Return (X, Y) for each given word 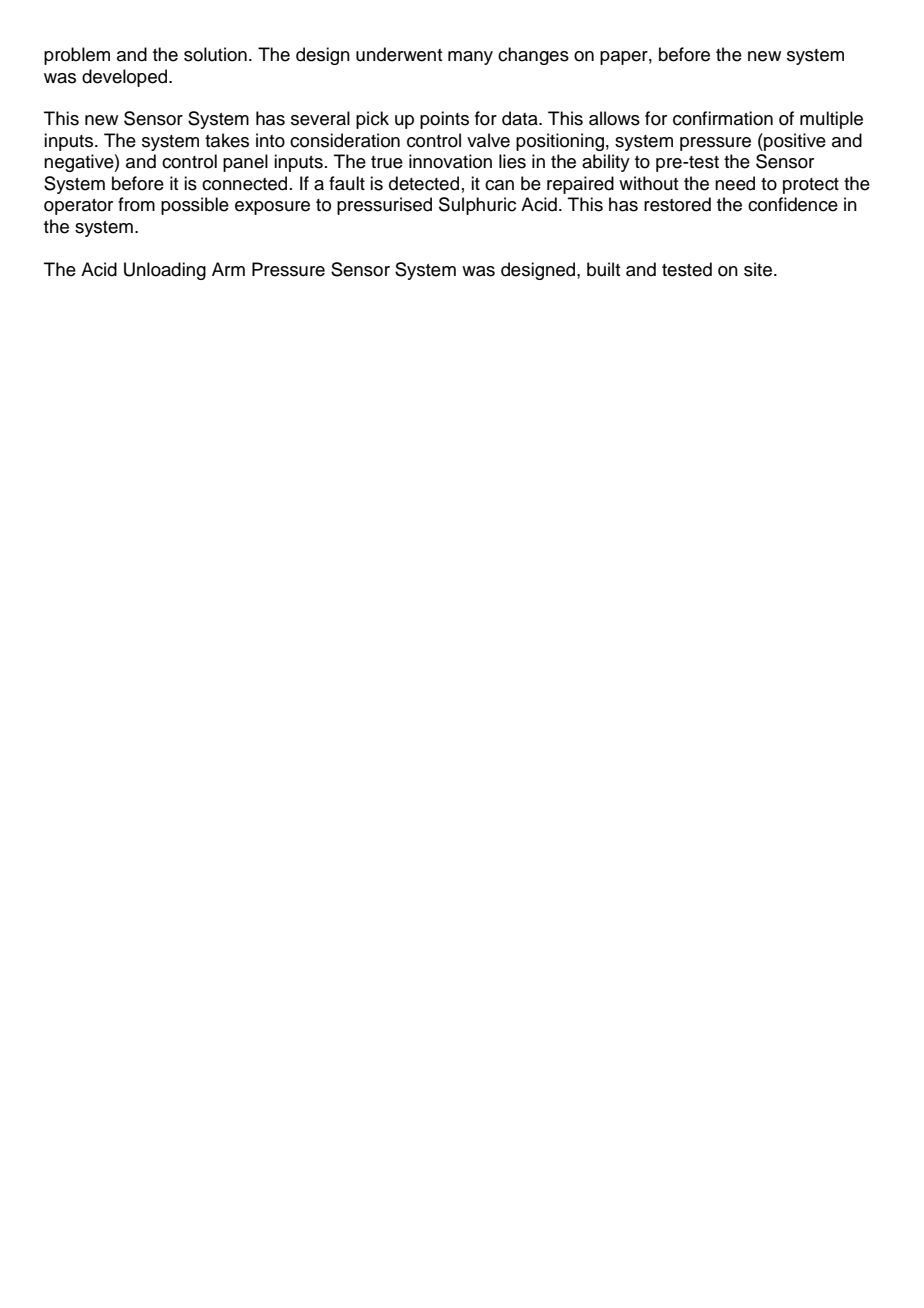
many (470, 58)
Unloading (165, 271)
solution (215, 54)
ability (606, 163)
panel (245, 163)
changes (533, 56)
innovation (450, 161)
